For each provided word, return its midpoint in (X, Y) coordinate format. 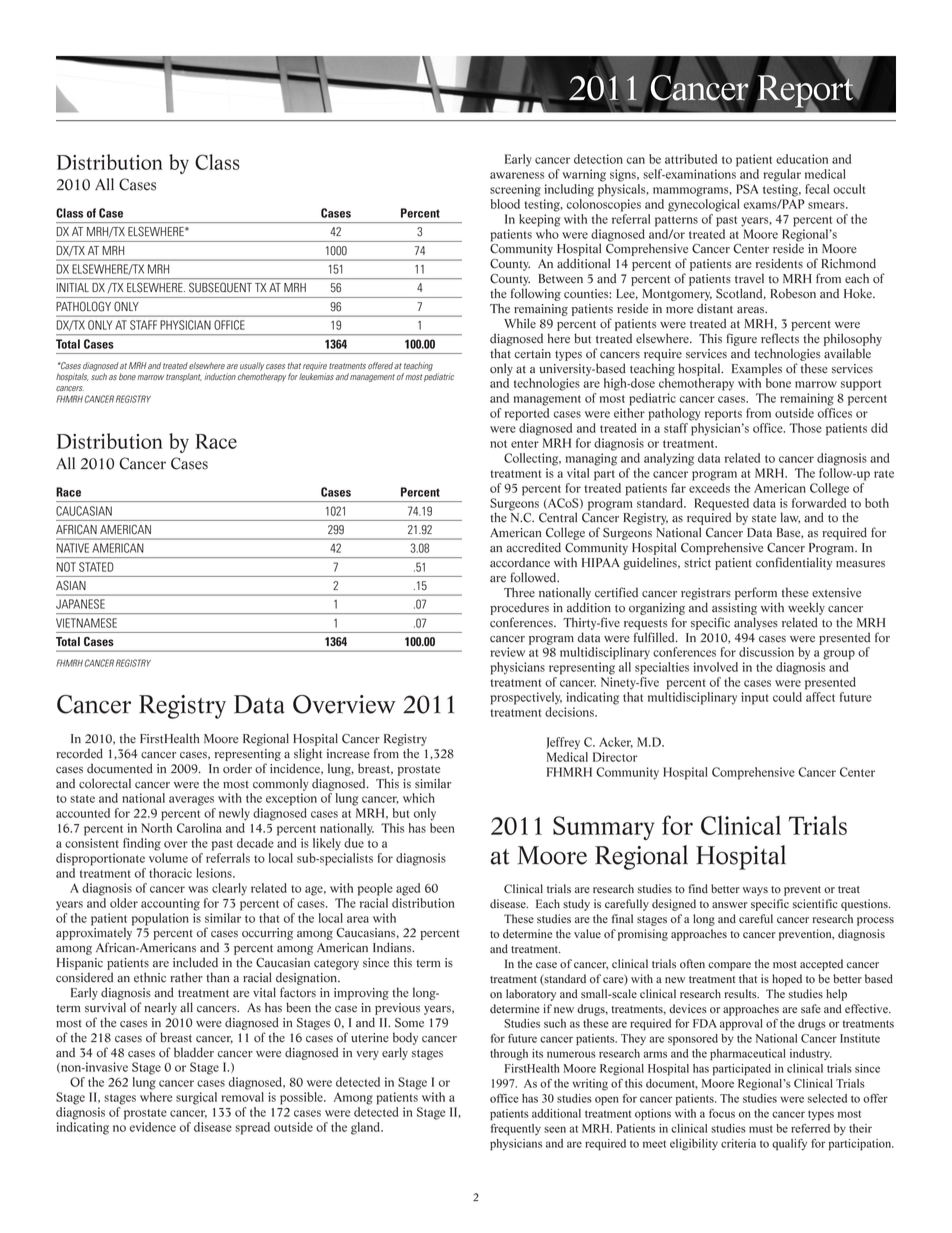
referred (810, 1128)
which (419, 798)
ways (755, 891)
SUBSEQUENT (220, 287)
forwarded (819, 501)
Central (558, 517)
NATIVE (73, 548)
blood (505, 204)
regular (782, 175)
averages (191, 801)
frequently (516, 1130)
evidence (153, 1127)
